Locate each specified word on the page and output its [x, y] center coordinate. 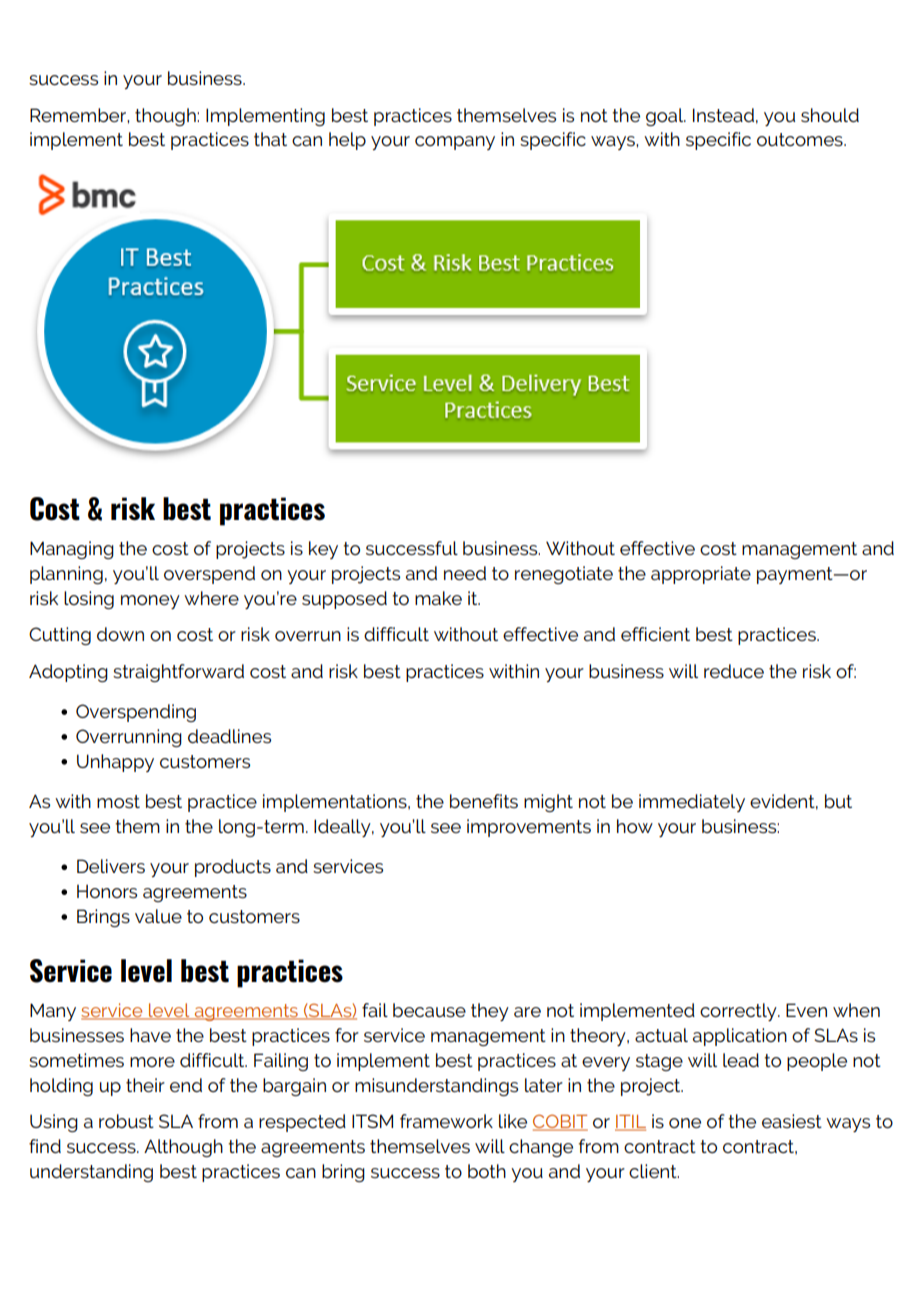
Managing [72, 550]
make [438, 598]
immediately [692, 803]
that [270, 139]
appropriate [701, 575]
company [455, 143]
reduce [734, 671]
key [323, 550]
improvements [529, 828]
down [120, 634]
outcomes [801, 139]
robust [126, 1121]
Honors [107, 891]
